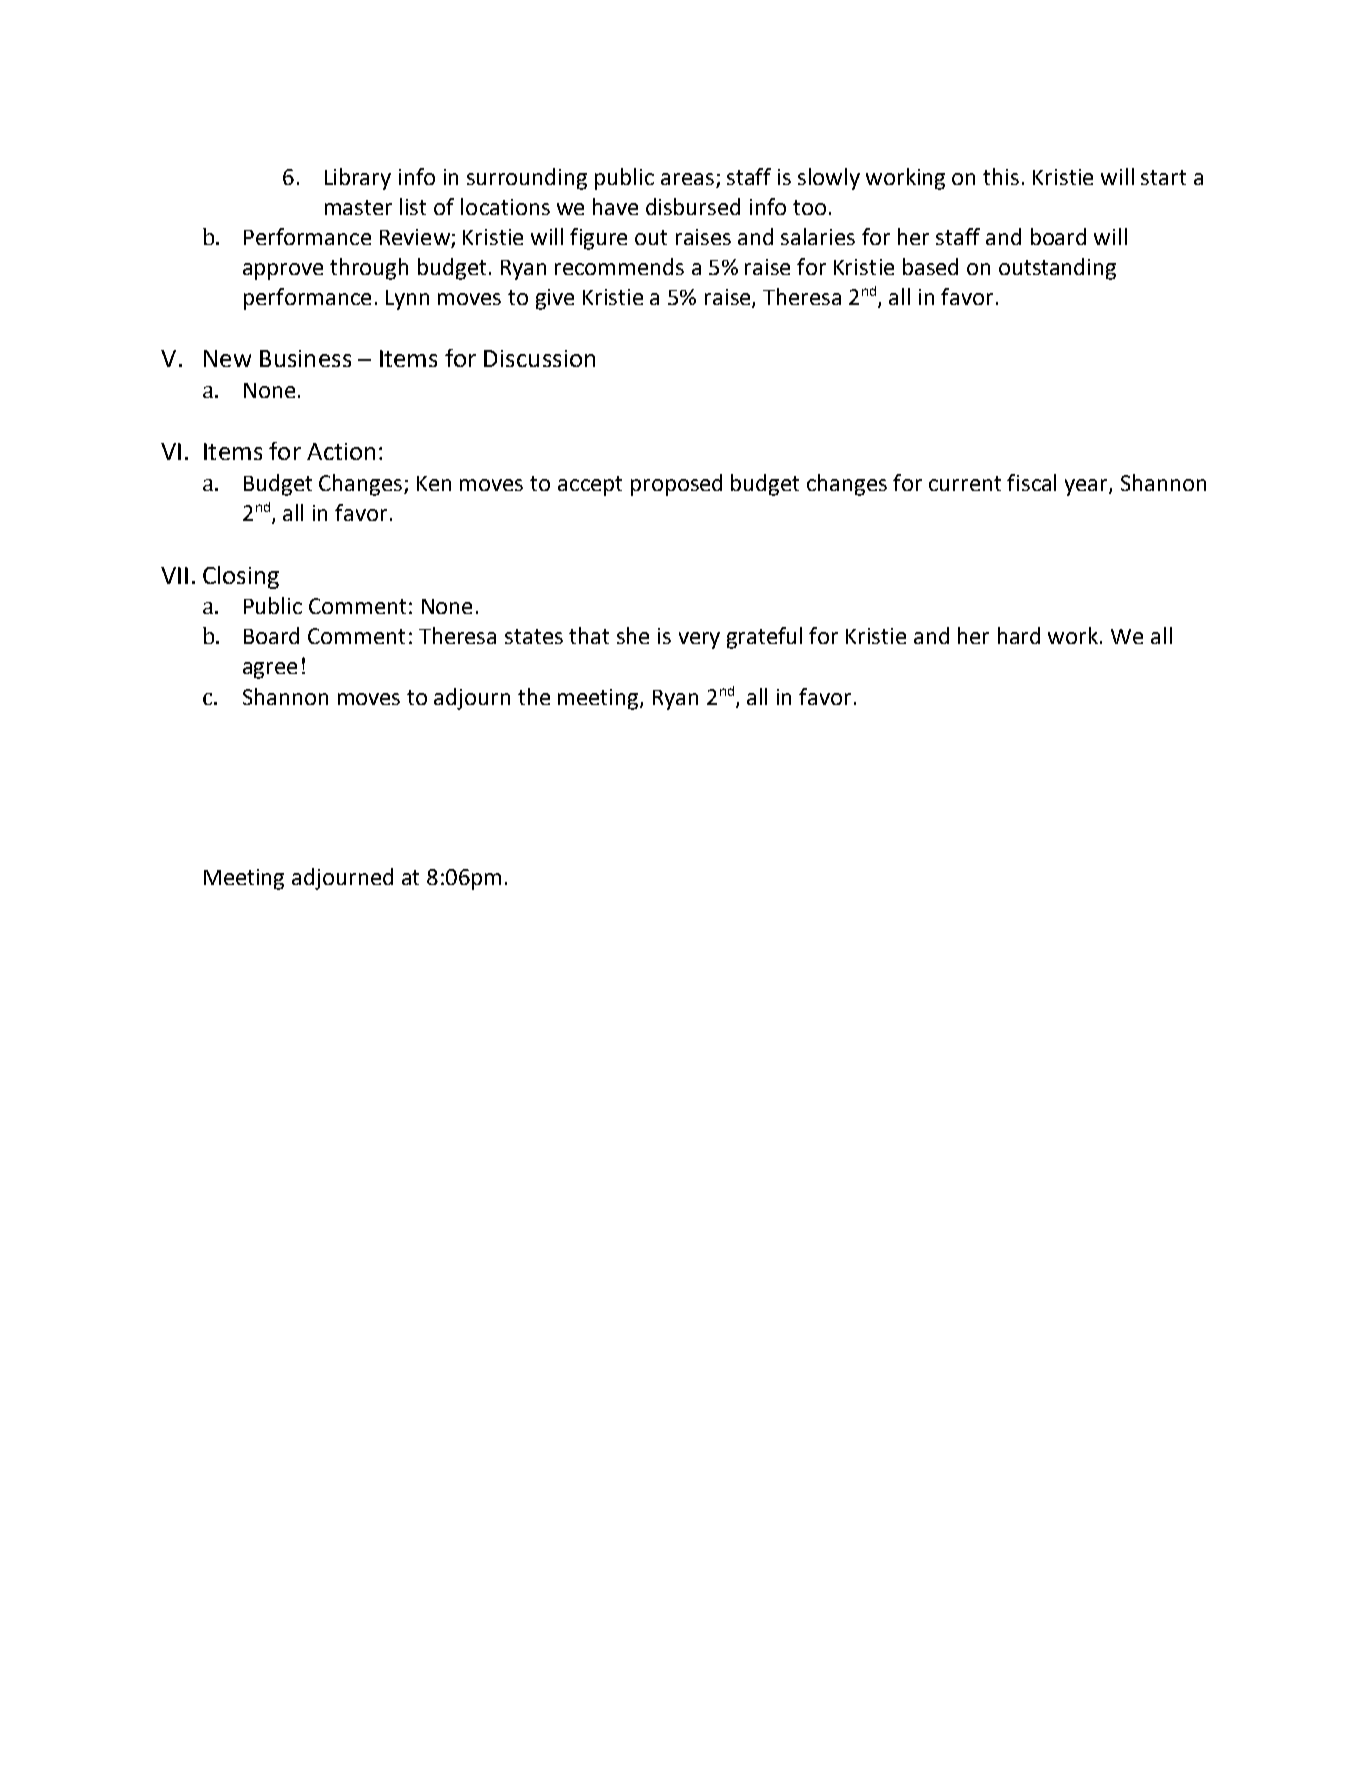  I want to click on proposed, so click(676, 485).
